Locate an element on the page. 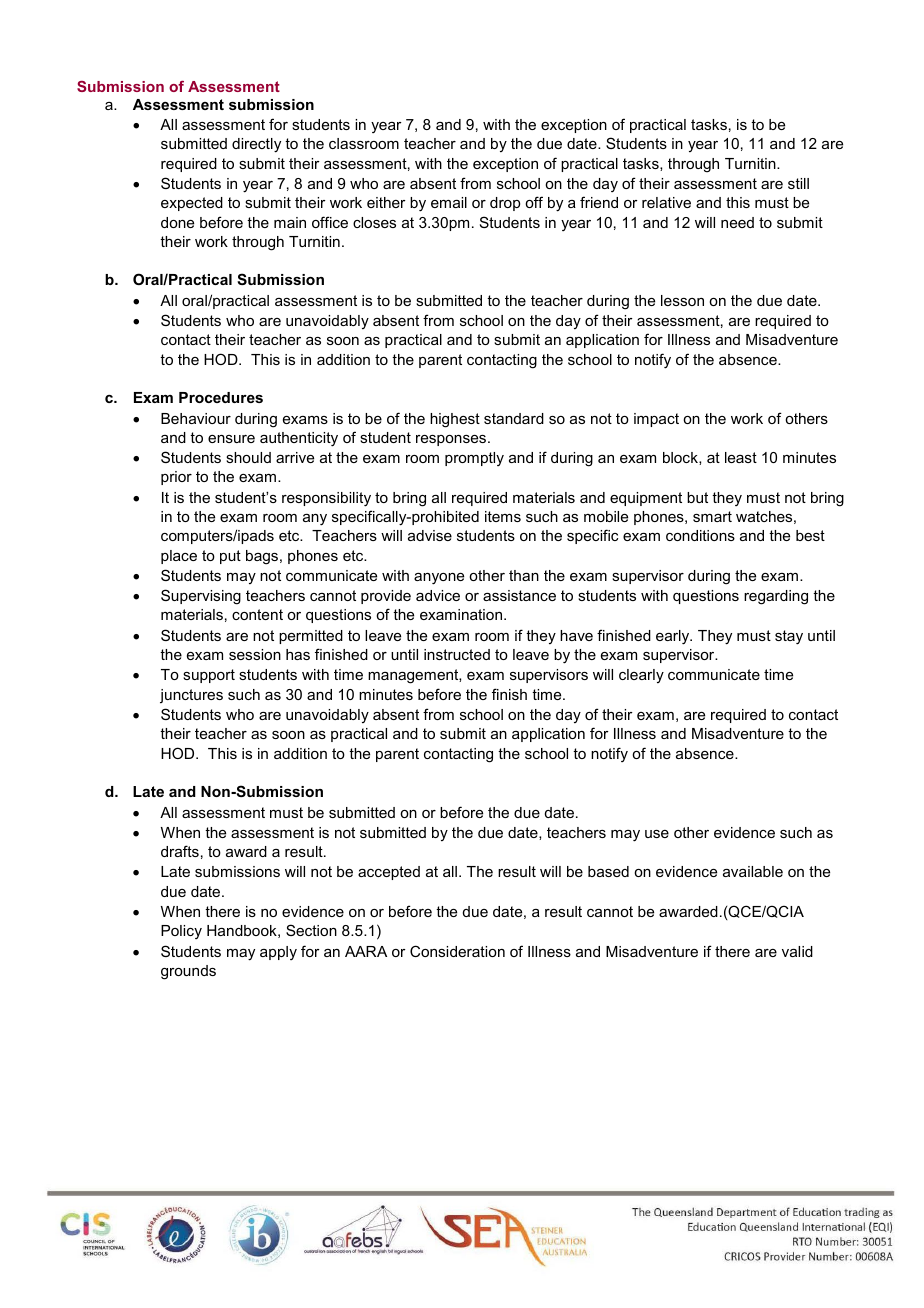 This document has width=924, height=1308. Consideration is located at coordinates (457, 951).
